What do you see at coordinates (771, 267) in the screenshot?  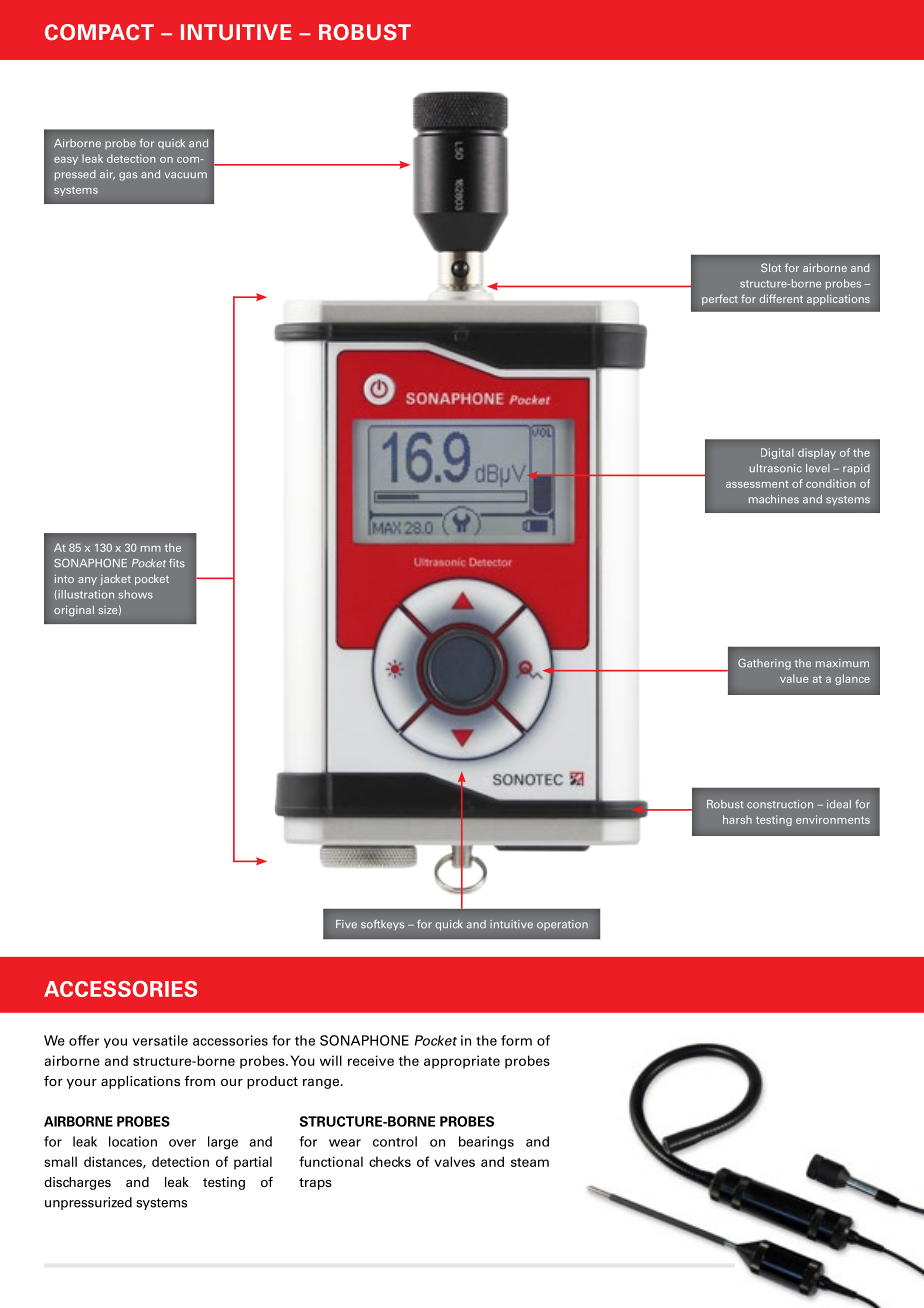 I see `Slot` at bounding box center [771, 267].
